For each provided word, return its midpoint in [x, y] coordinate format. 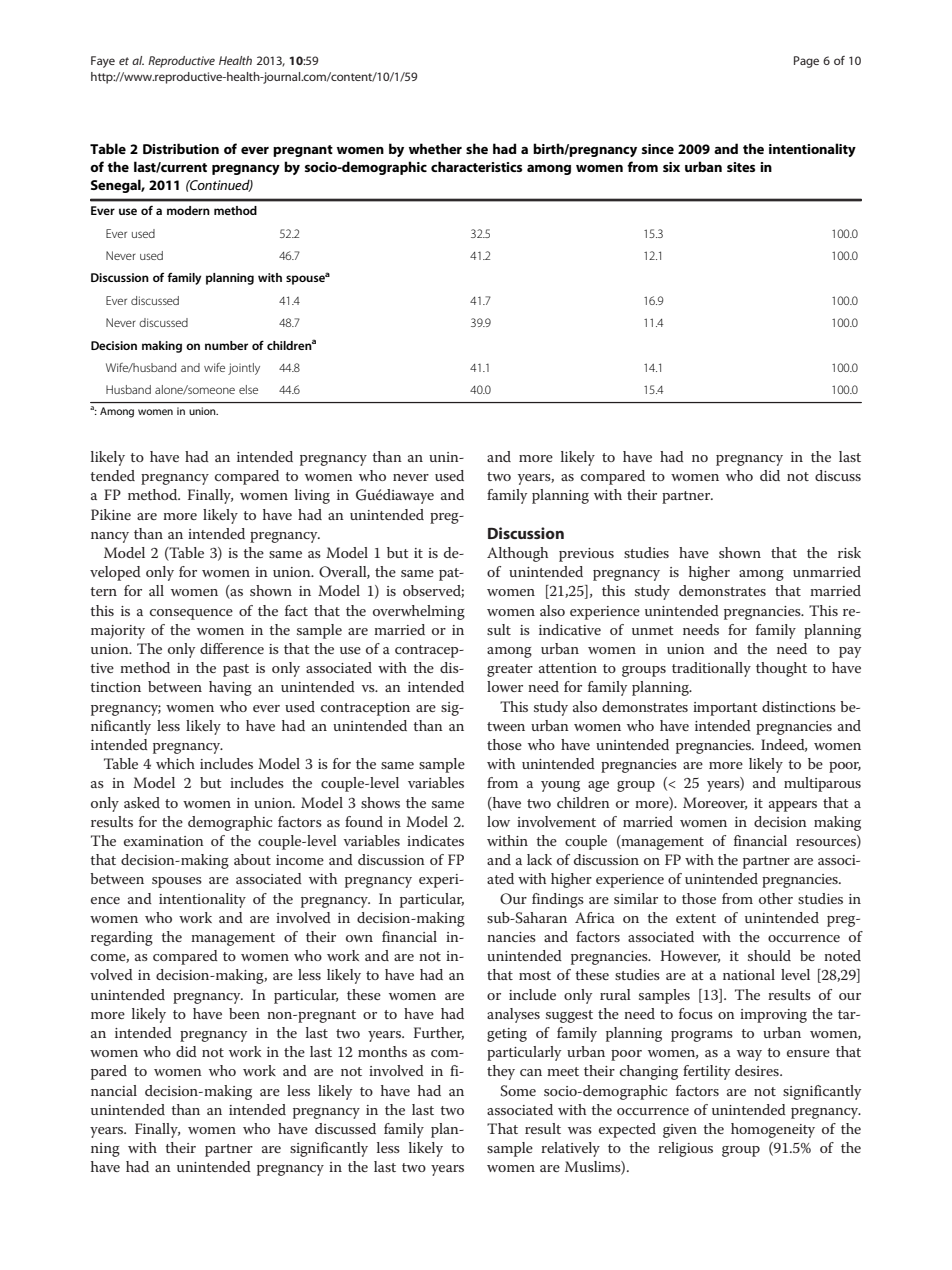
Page [806, 62]
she [477, 148]
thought [781, 669]
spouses [177, 882]
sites [741, 167]
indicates [435, 840]
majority [118, 632]
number [226, 345]
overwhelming [419, 612]
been [244, 1013]
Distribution [181, 148]
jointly [244, 369]
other [776, 898]
